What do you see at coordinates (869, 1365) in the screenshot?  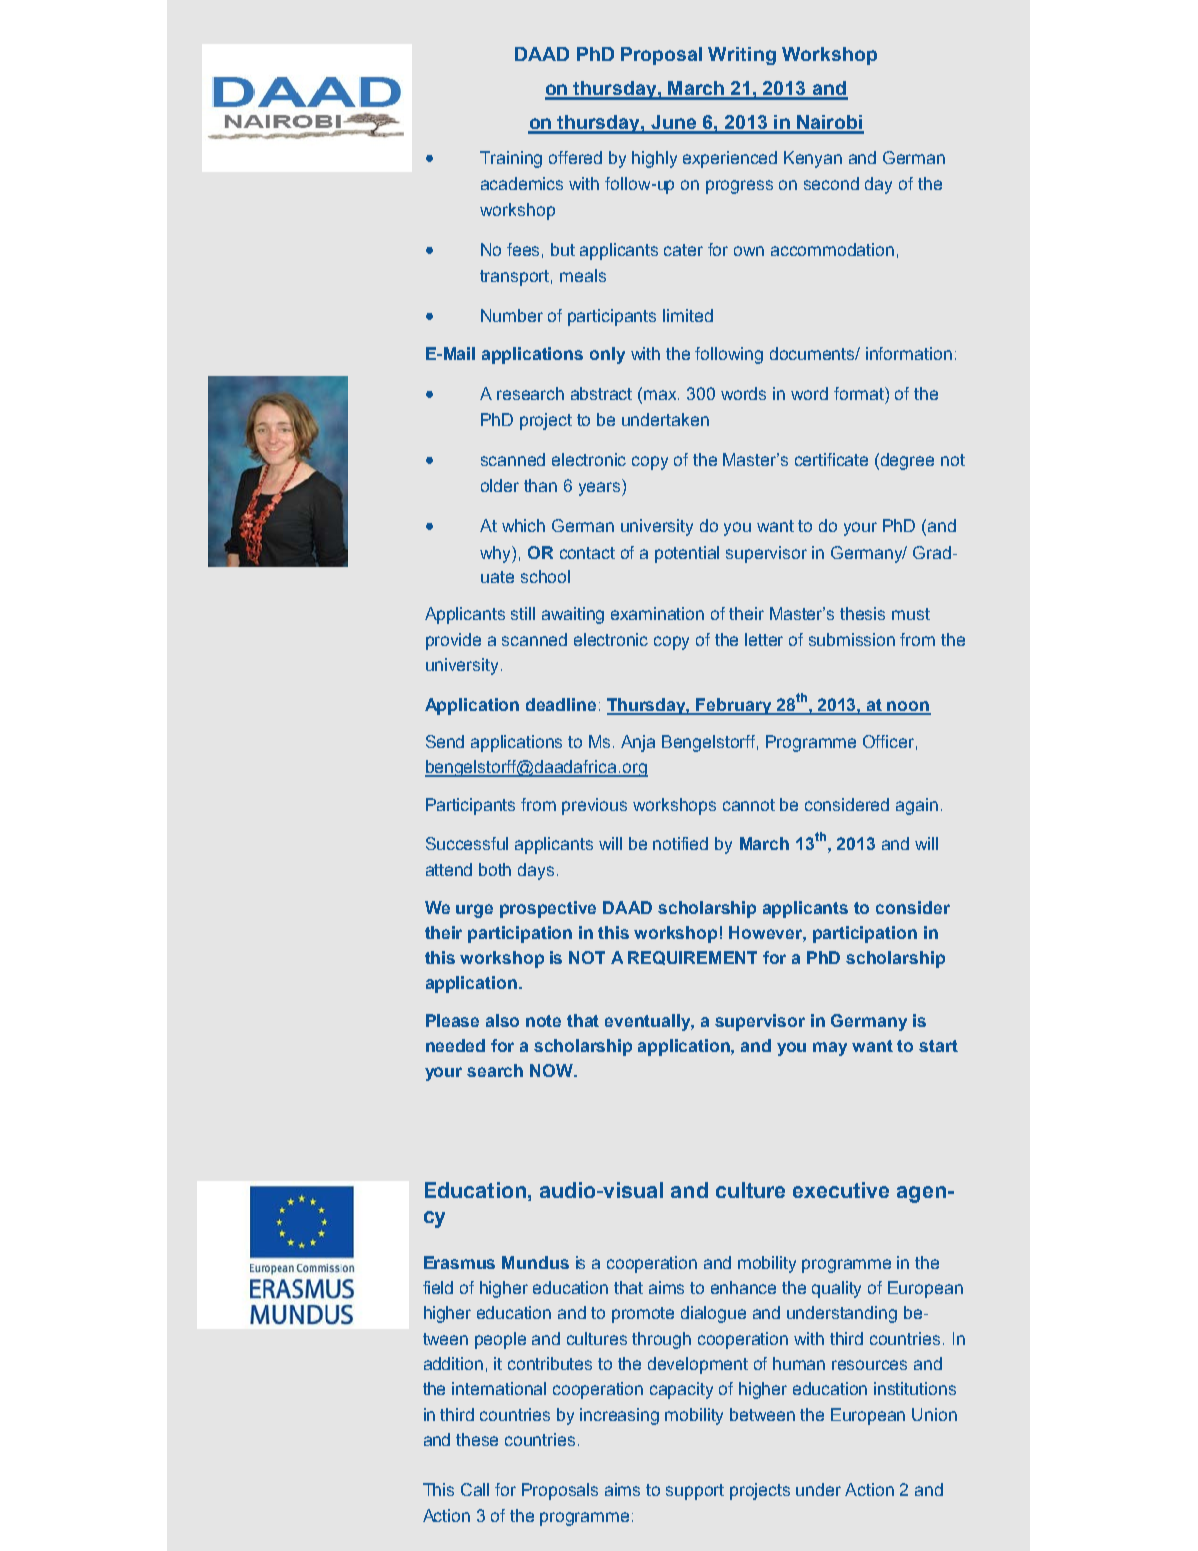 I see `resources` at bounding box center [869, 1365].
